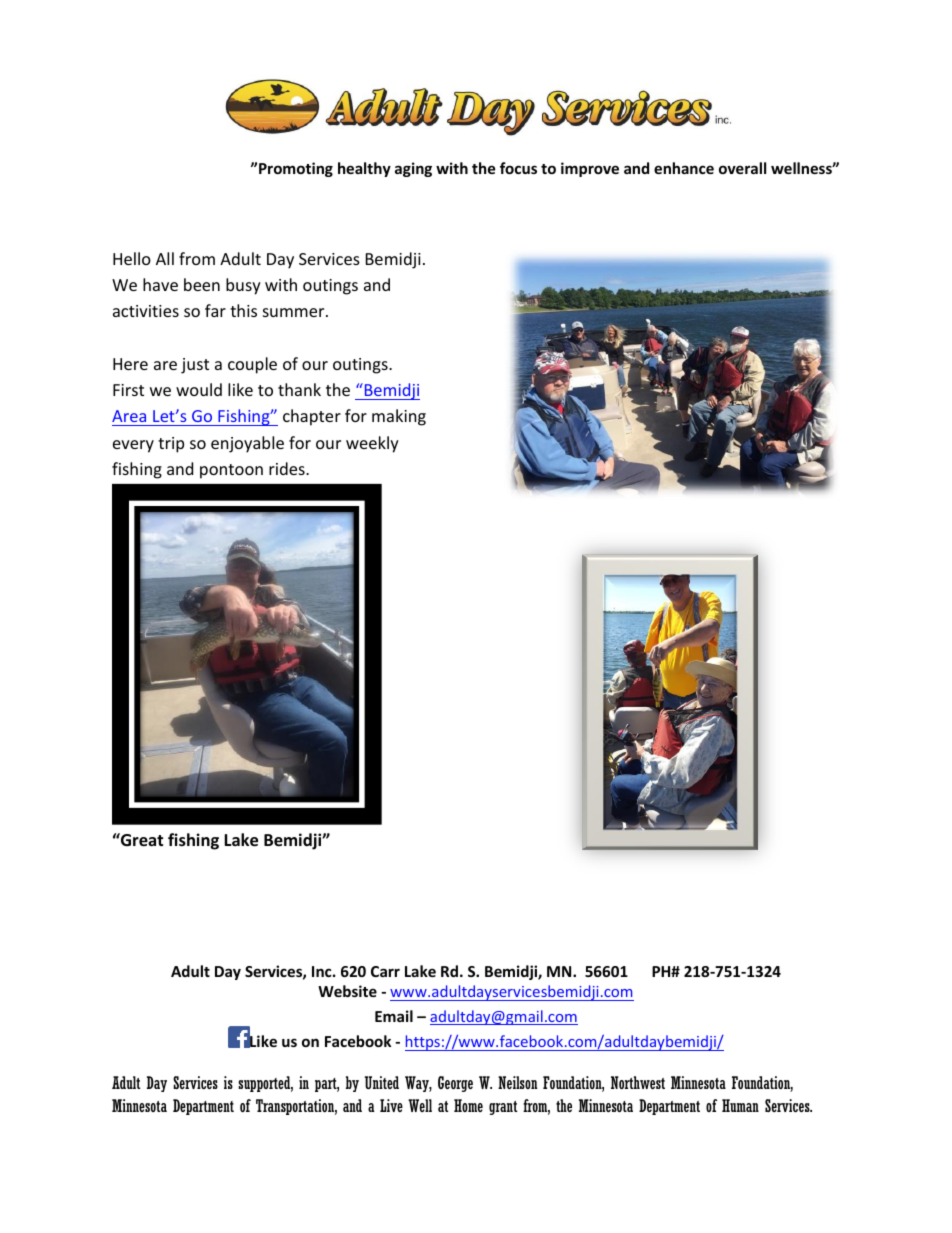 The image size is (952, 1233). What do you see at coordinates (638, 1082) in the screenshot?
I see `Northwest` at bounding box center [638, 1082].
